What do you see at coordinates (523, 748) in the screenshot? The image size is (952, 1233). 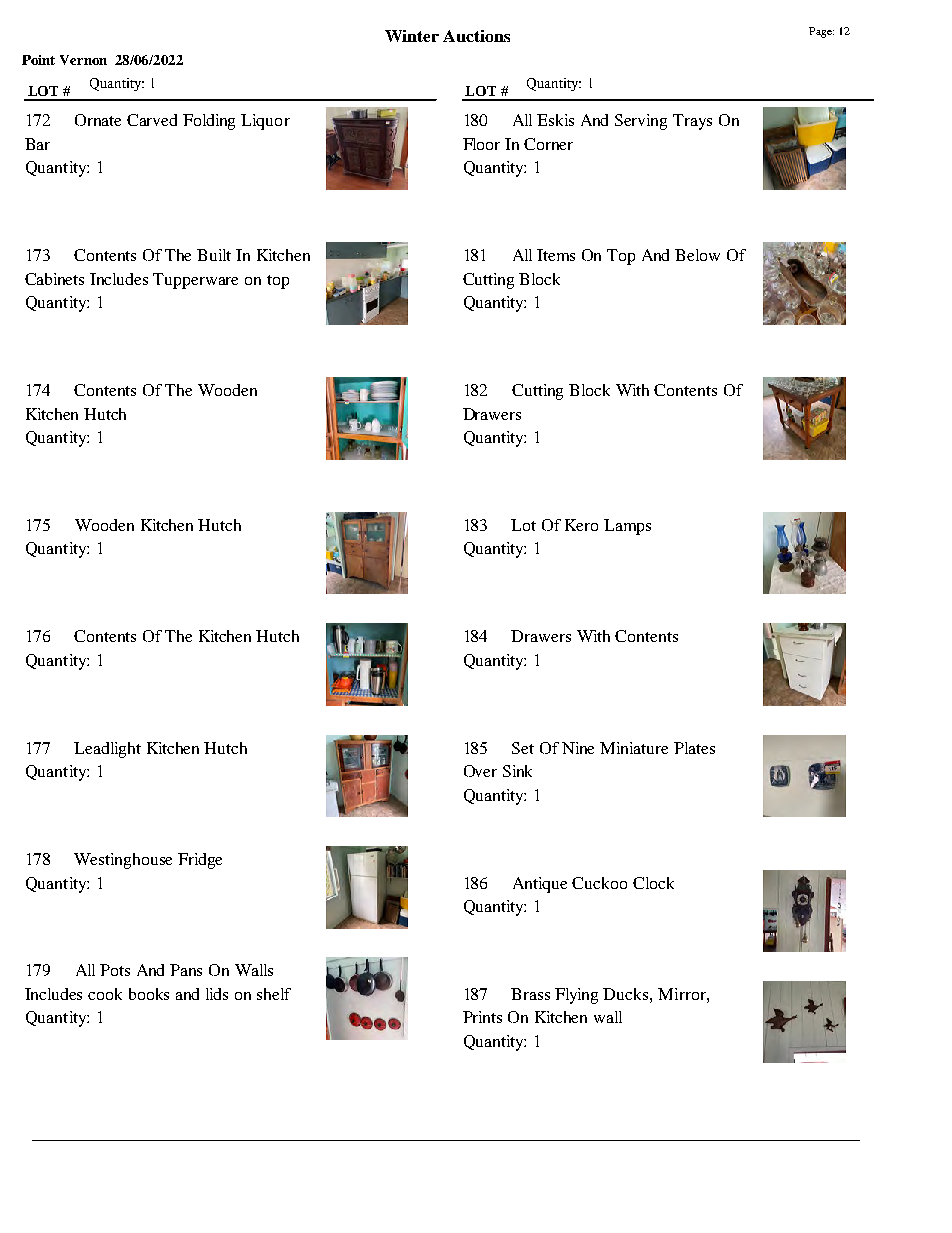 I see `Set` at bounding box center [523, 748].
